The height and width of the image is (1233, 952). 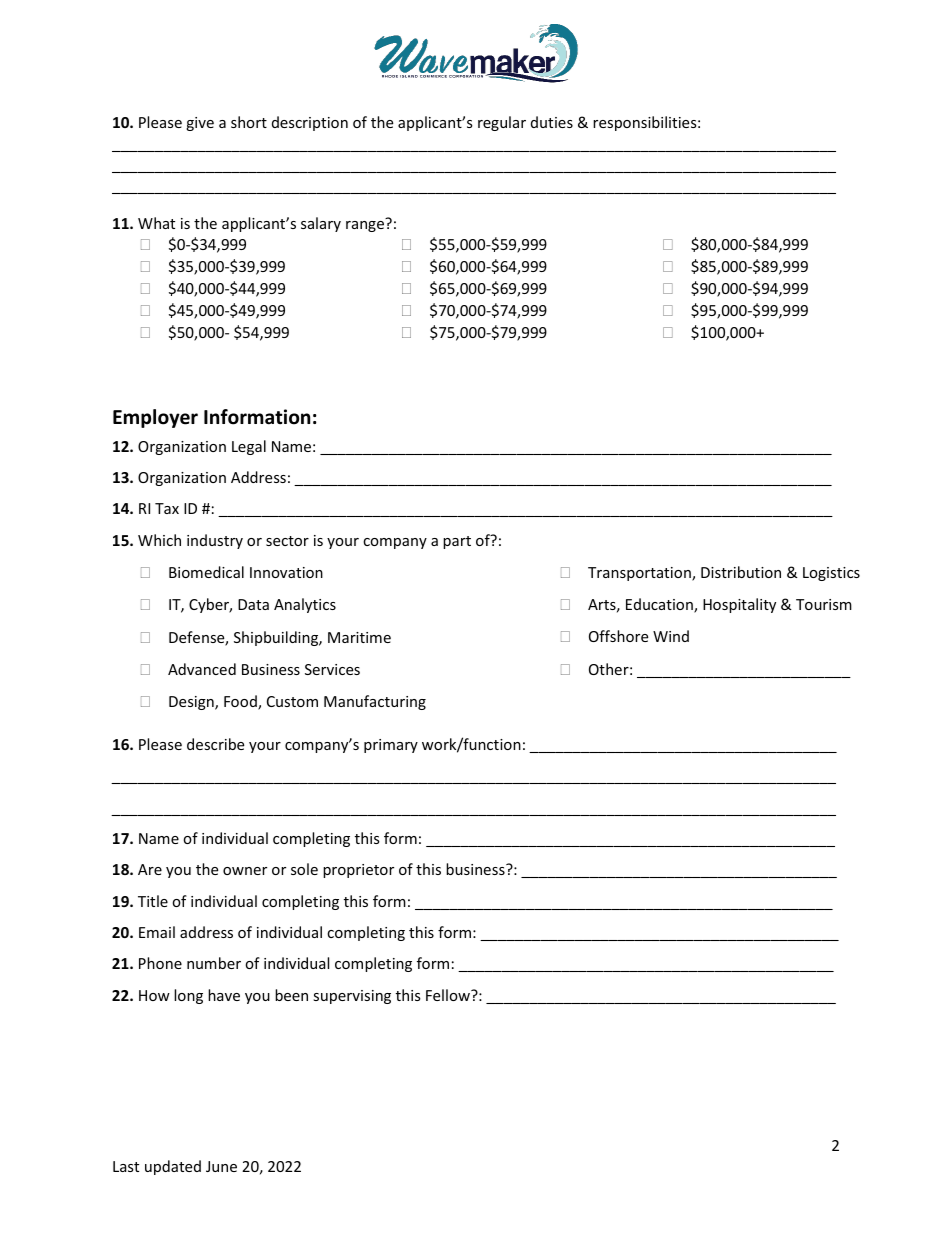 What do you see at coordinates (502, 123) in the image?
I see `regular` at bounding box center [502, 123].
